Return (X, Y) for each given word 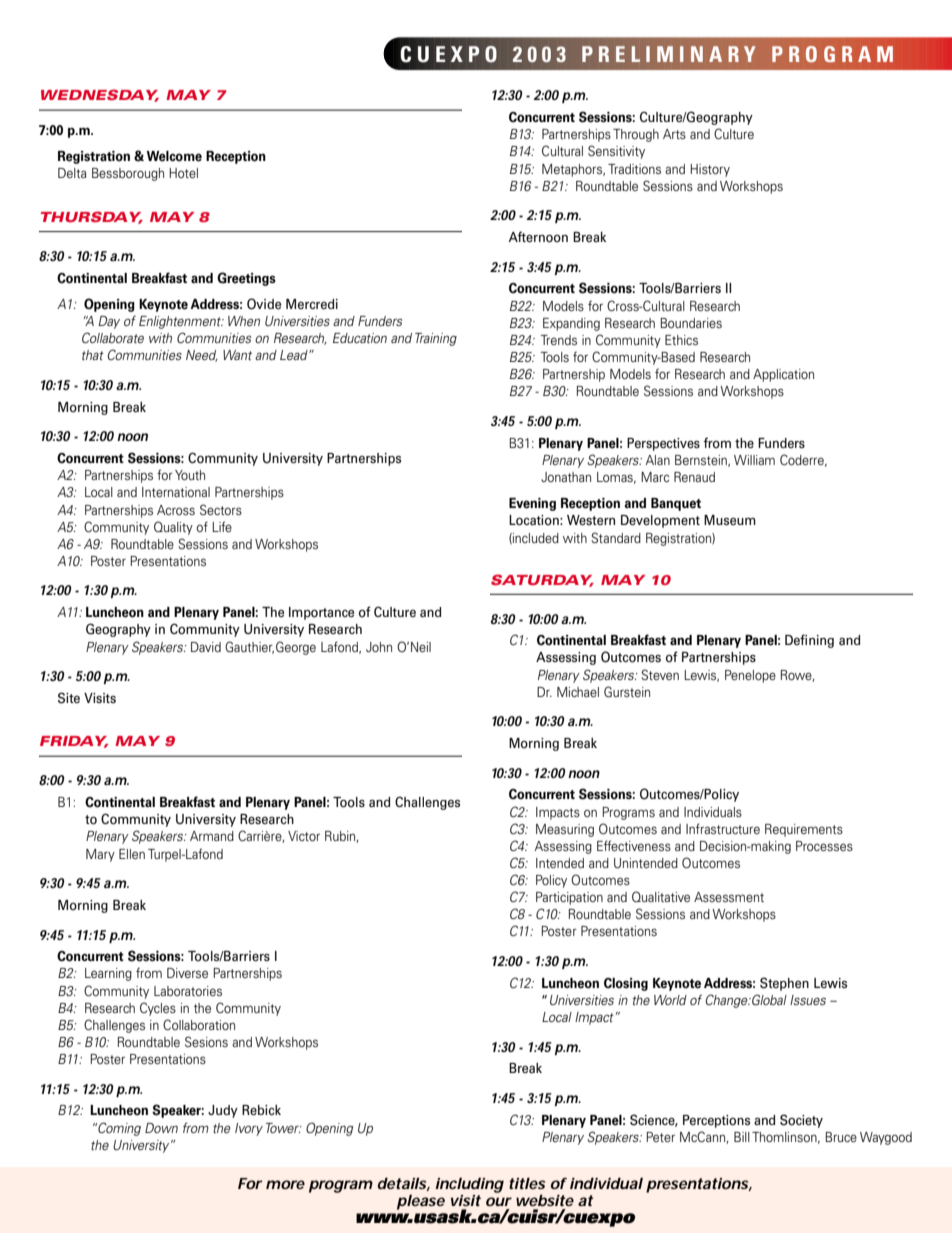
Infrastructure (723, 828)
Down (161, 1128)
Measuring (565, 830)
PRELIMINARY (669, 54)
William (754, 460)
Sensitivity (616, 152)
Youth (190, 475)
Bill (742, 1137)
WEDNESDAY (100, 95)
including (469, 1185)
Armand (212, 836)
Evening (532, 504)
